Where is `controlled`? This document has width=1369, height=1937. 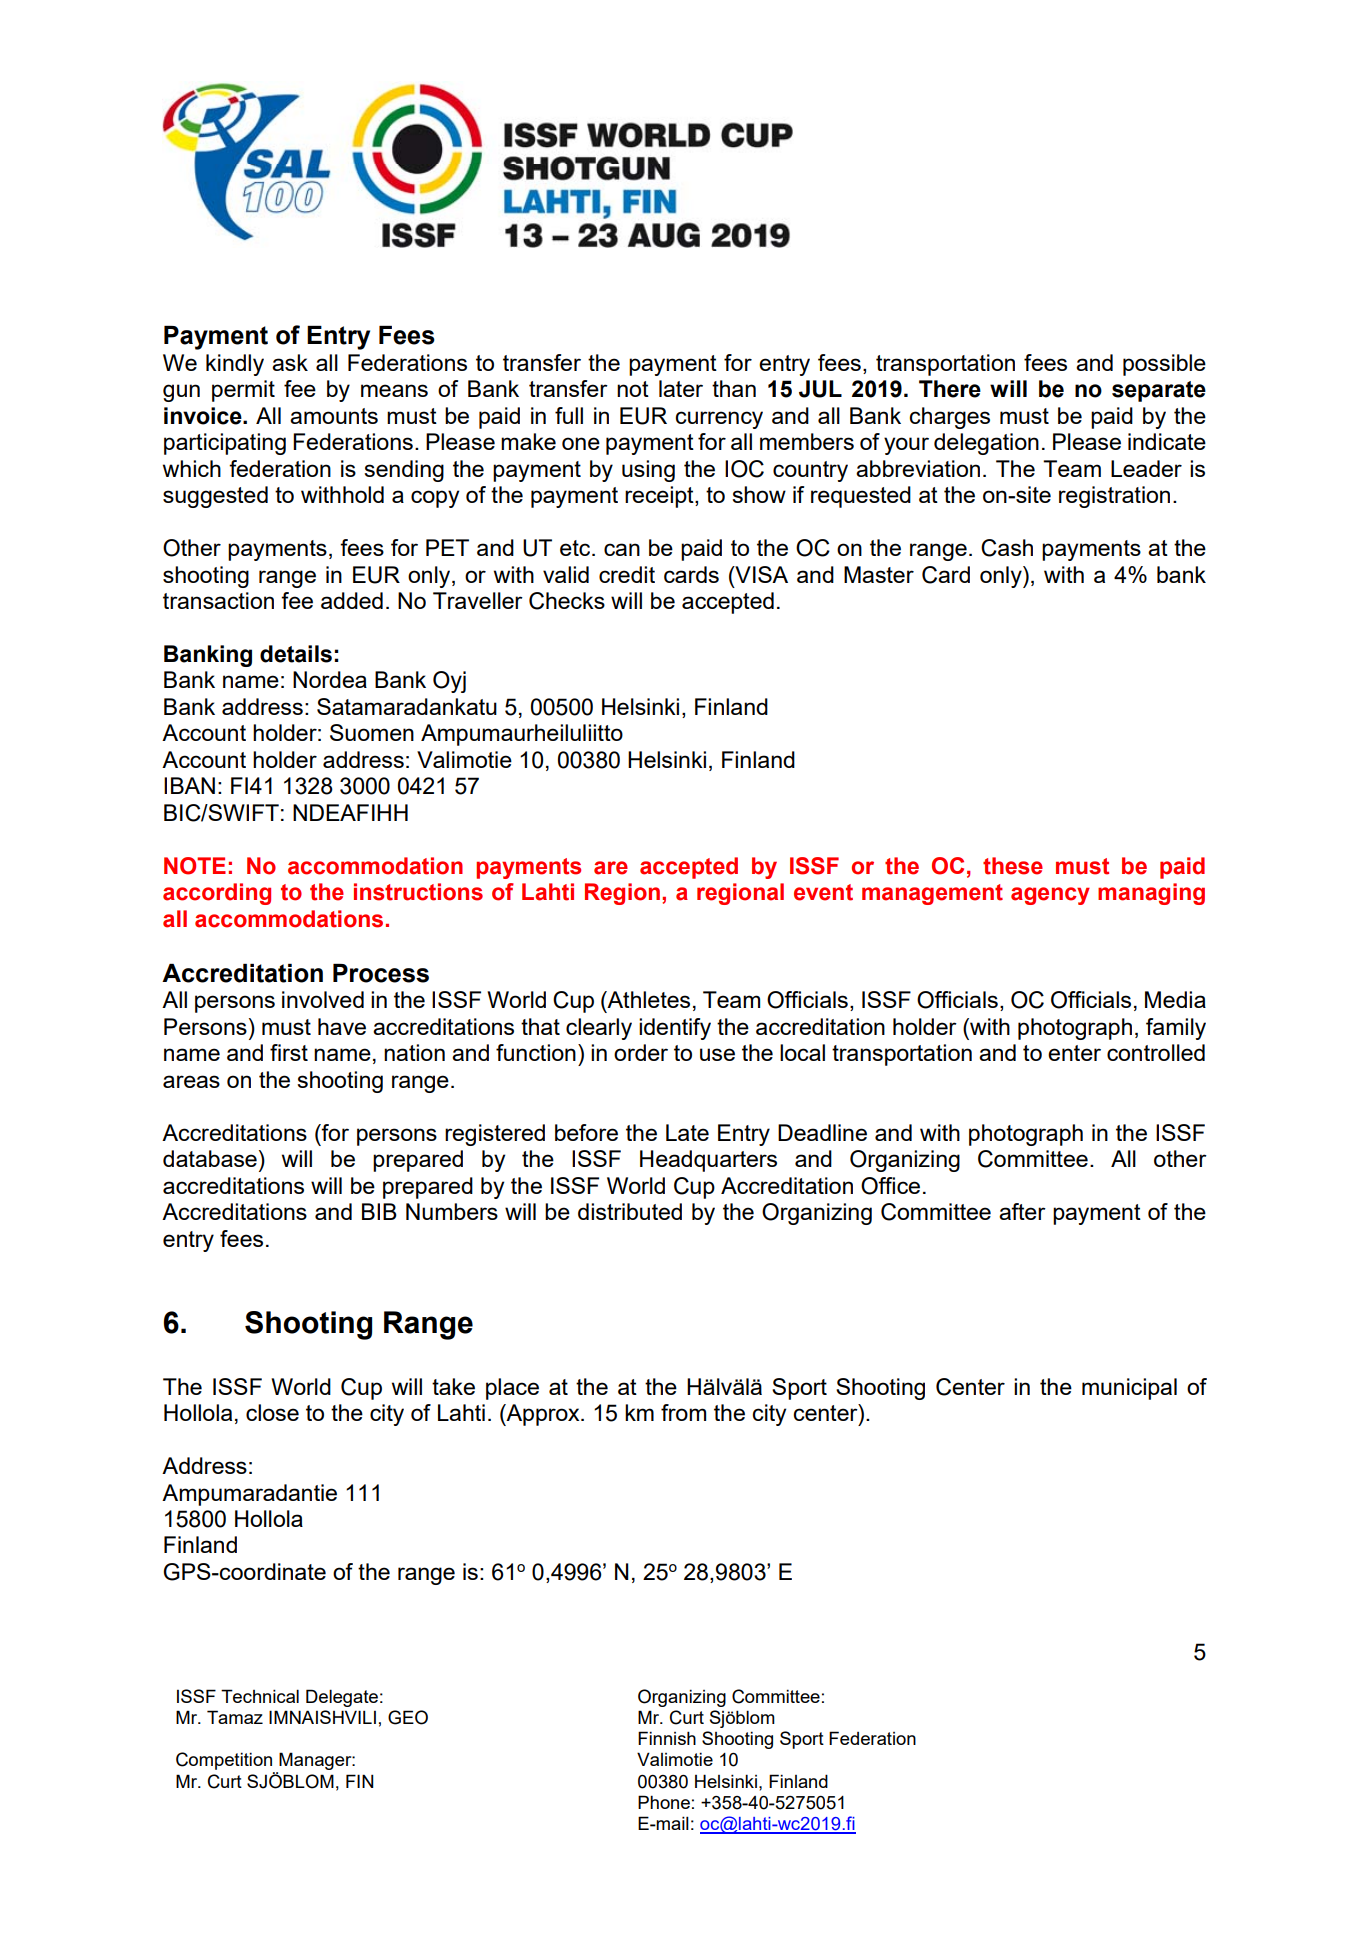 controlled is located at coordinates (1156, 1052).
